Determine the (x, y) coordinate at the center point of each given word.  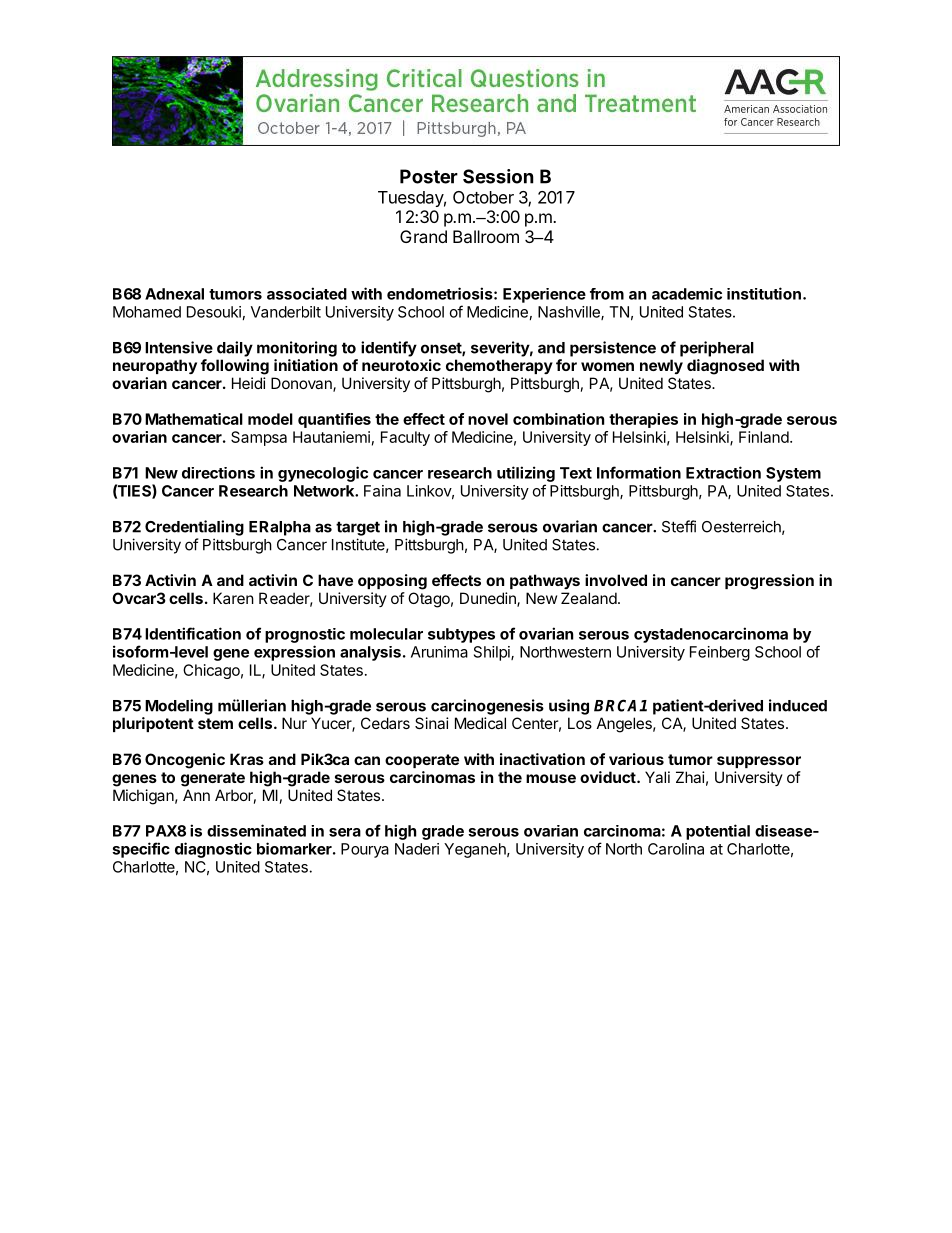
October (483, 197)
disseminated (256, 830)
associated (307, 293)
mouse (551, 778)
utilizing (526, 474)
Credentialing (194, 528)
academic (687, 294)
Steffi (679, 526)
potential (718, 832)
